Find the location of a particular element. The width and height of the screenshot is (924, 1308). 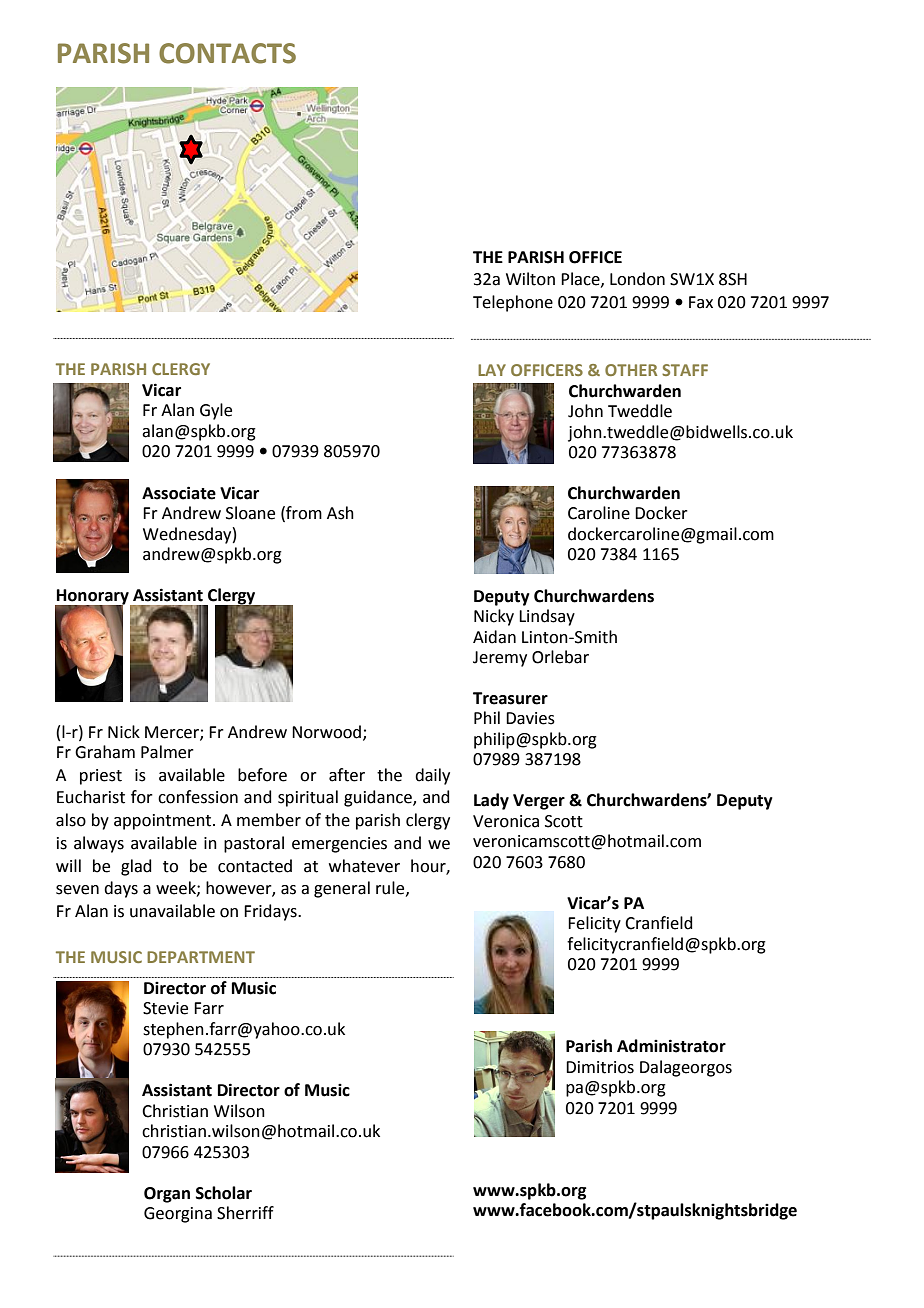

Organ is located at coordinates (167, 1195).
